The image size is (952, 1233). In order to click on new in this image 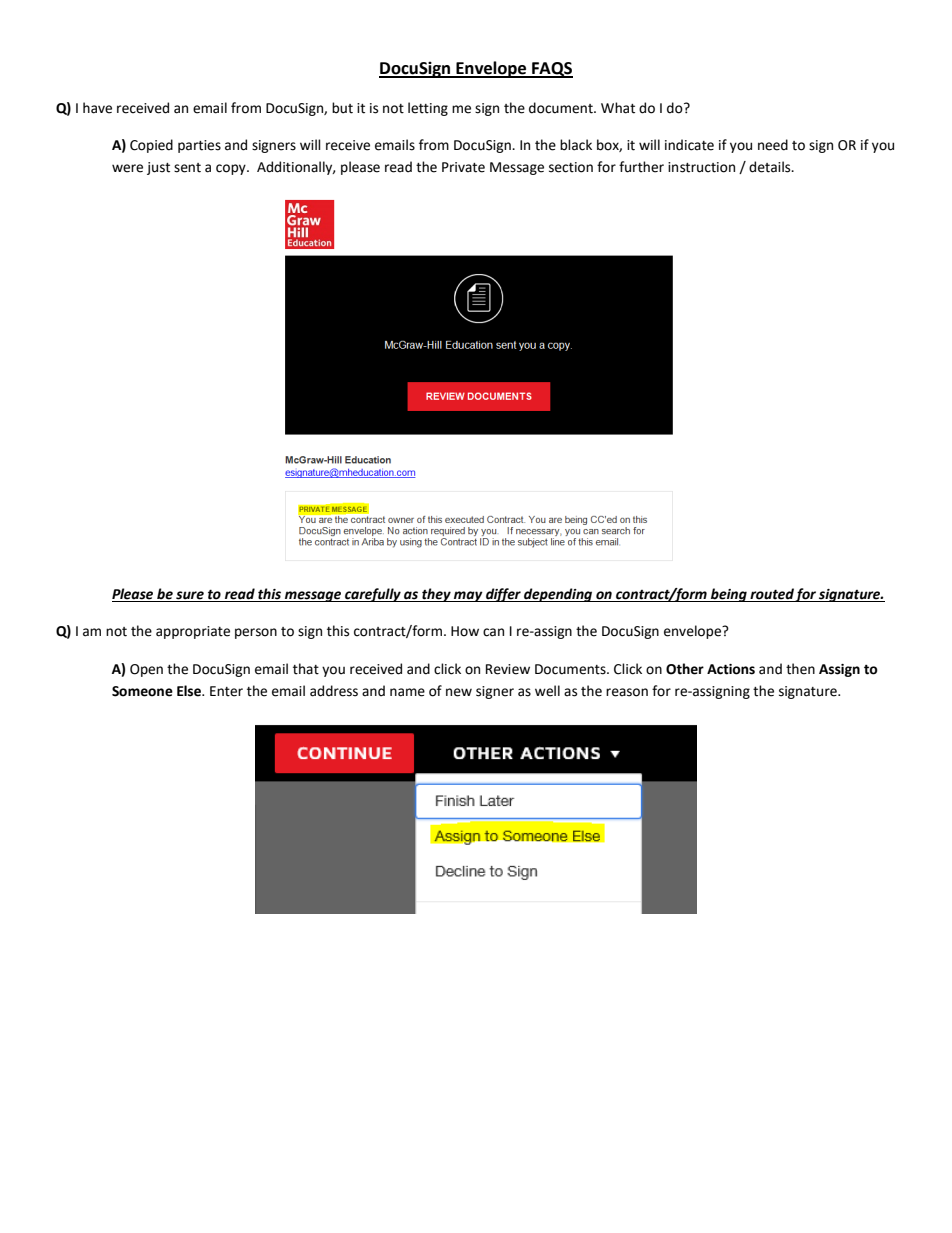, I will do `click(459, 692)`.
